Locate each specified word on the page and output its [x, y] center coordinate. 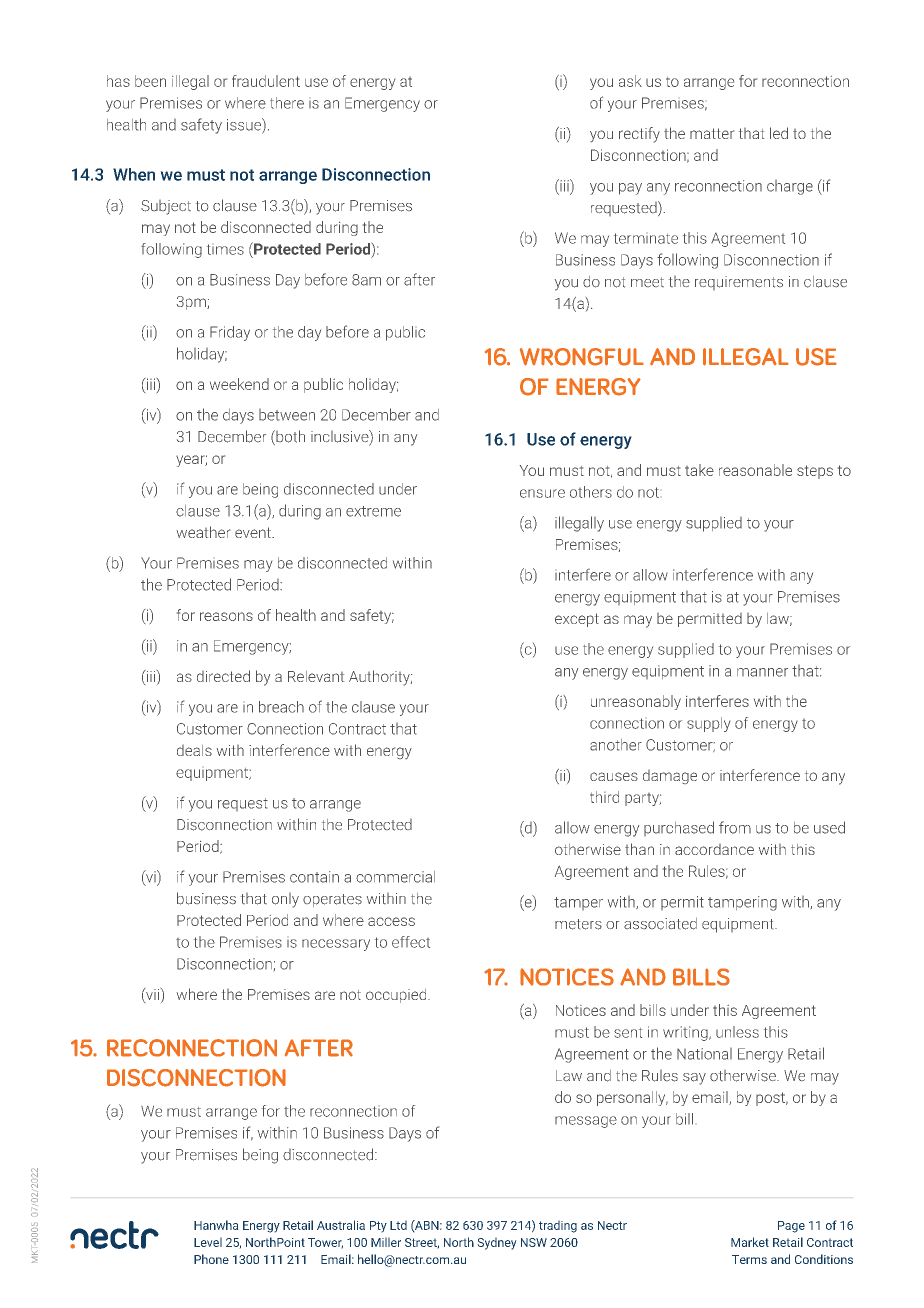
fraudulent [266, 81]
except [577, 620]
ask [630, 81]
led [779, 133]
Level [208, 1242]
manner [762, 672]
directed [223, 676]
